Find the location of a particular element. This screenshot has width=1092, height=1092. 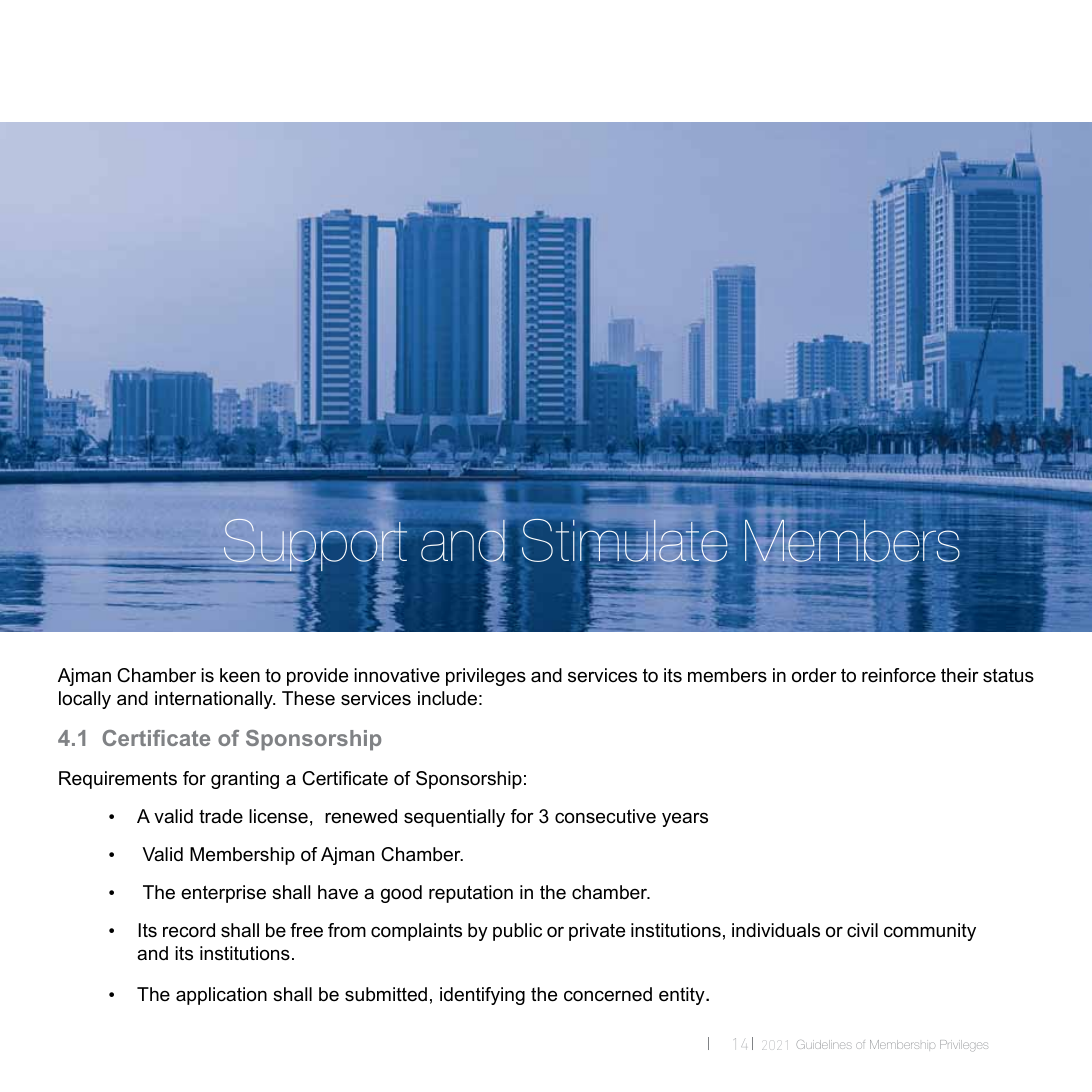

Stimulate is located at coordinates (623, 542).
